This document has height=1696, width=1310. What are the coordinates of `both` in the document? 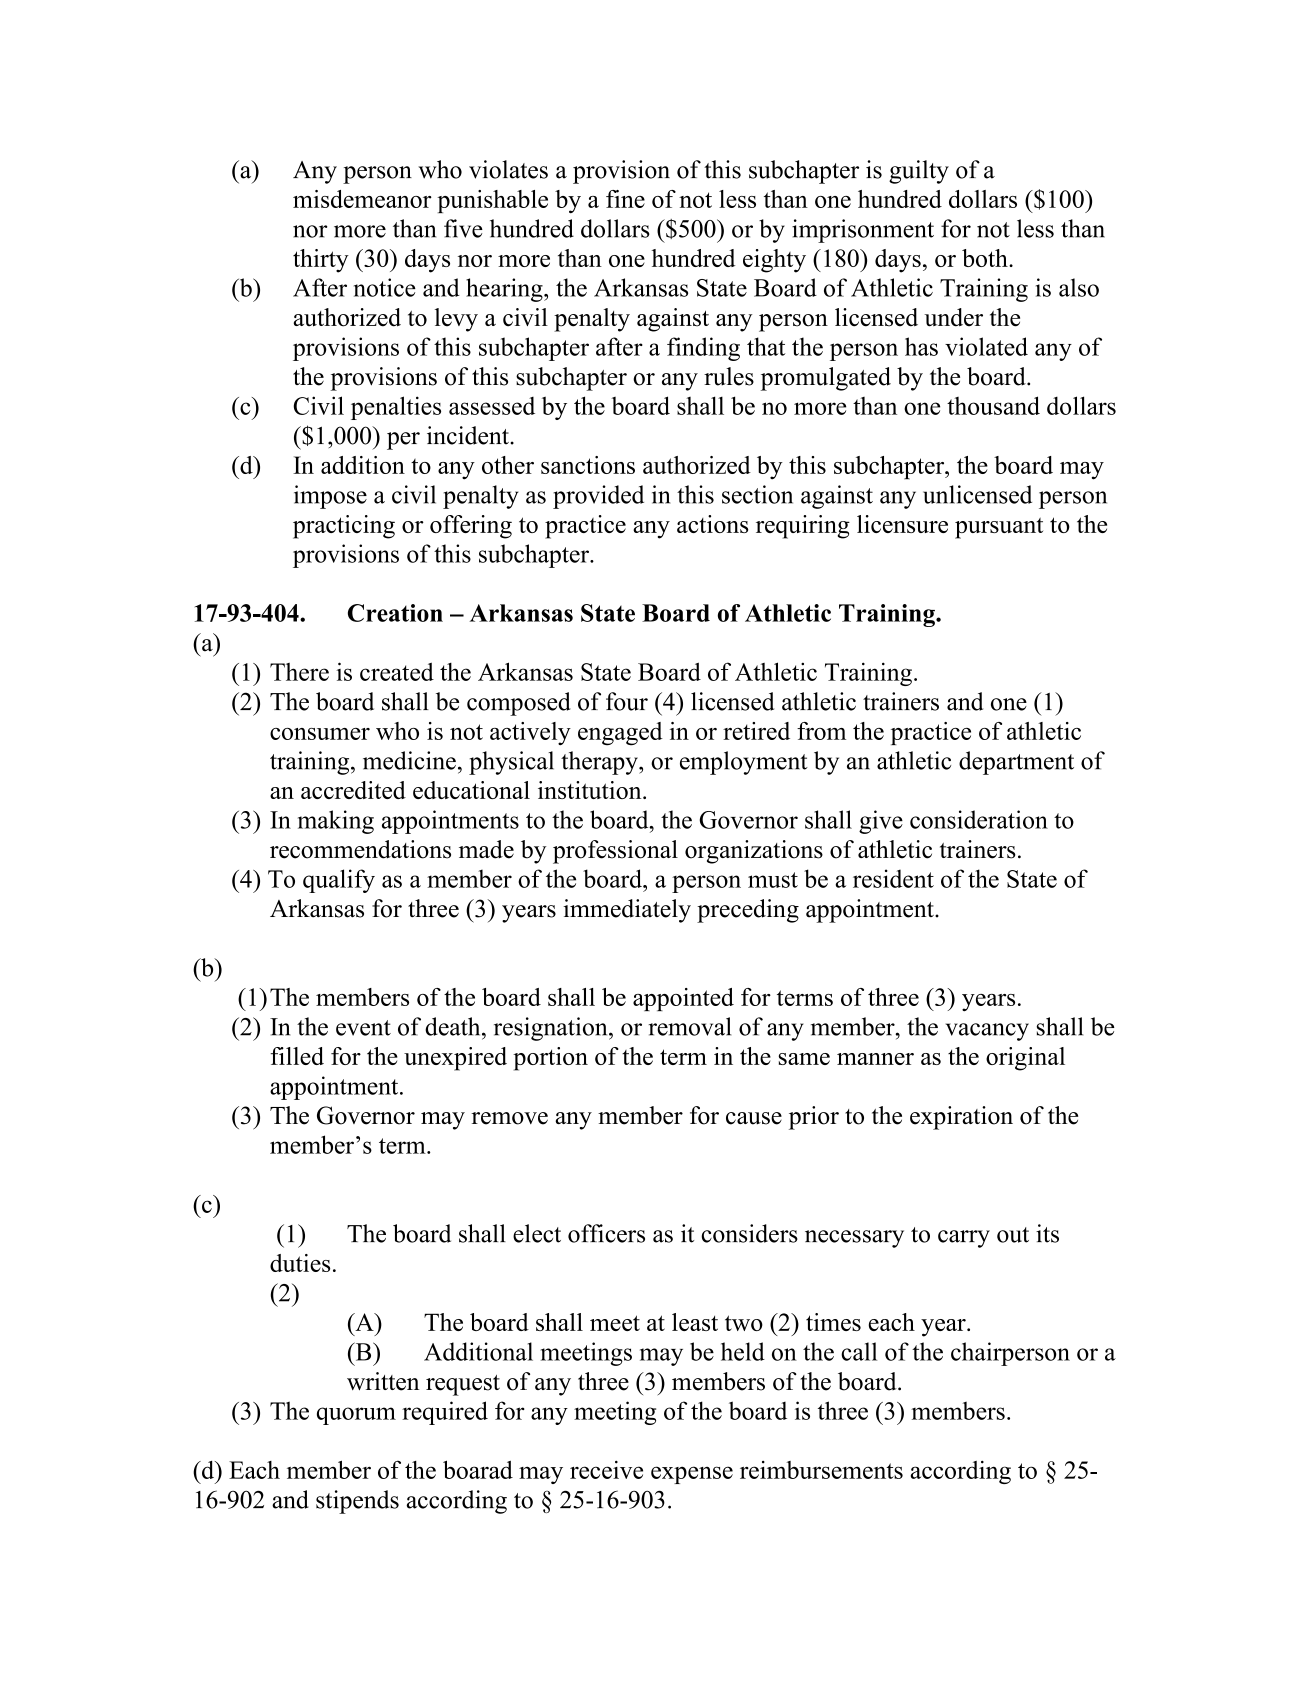 It's located at (986, 258).
